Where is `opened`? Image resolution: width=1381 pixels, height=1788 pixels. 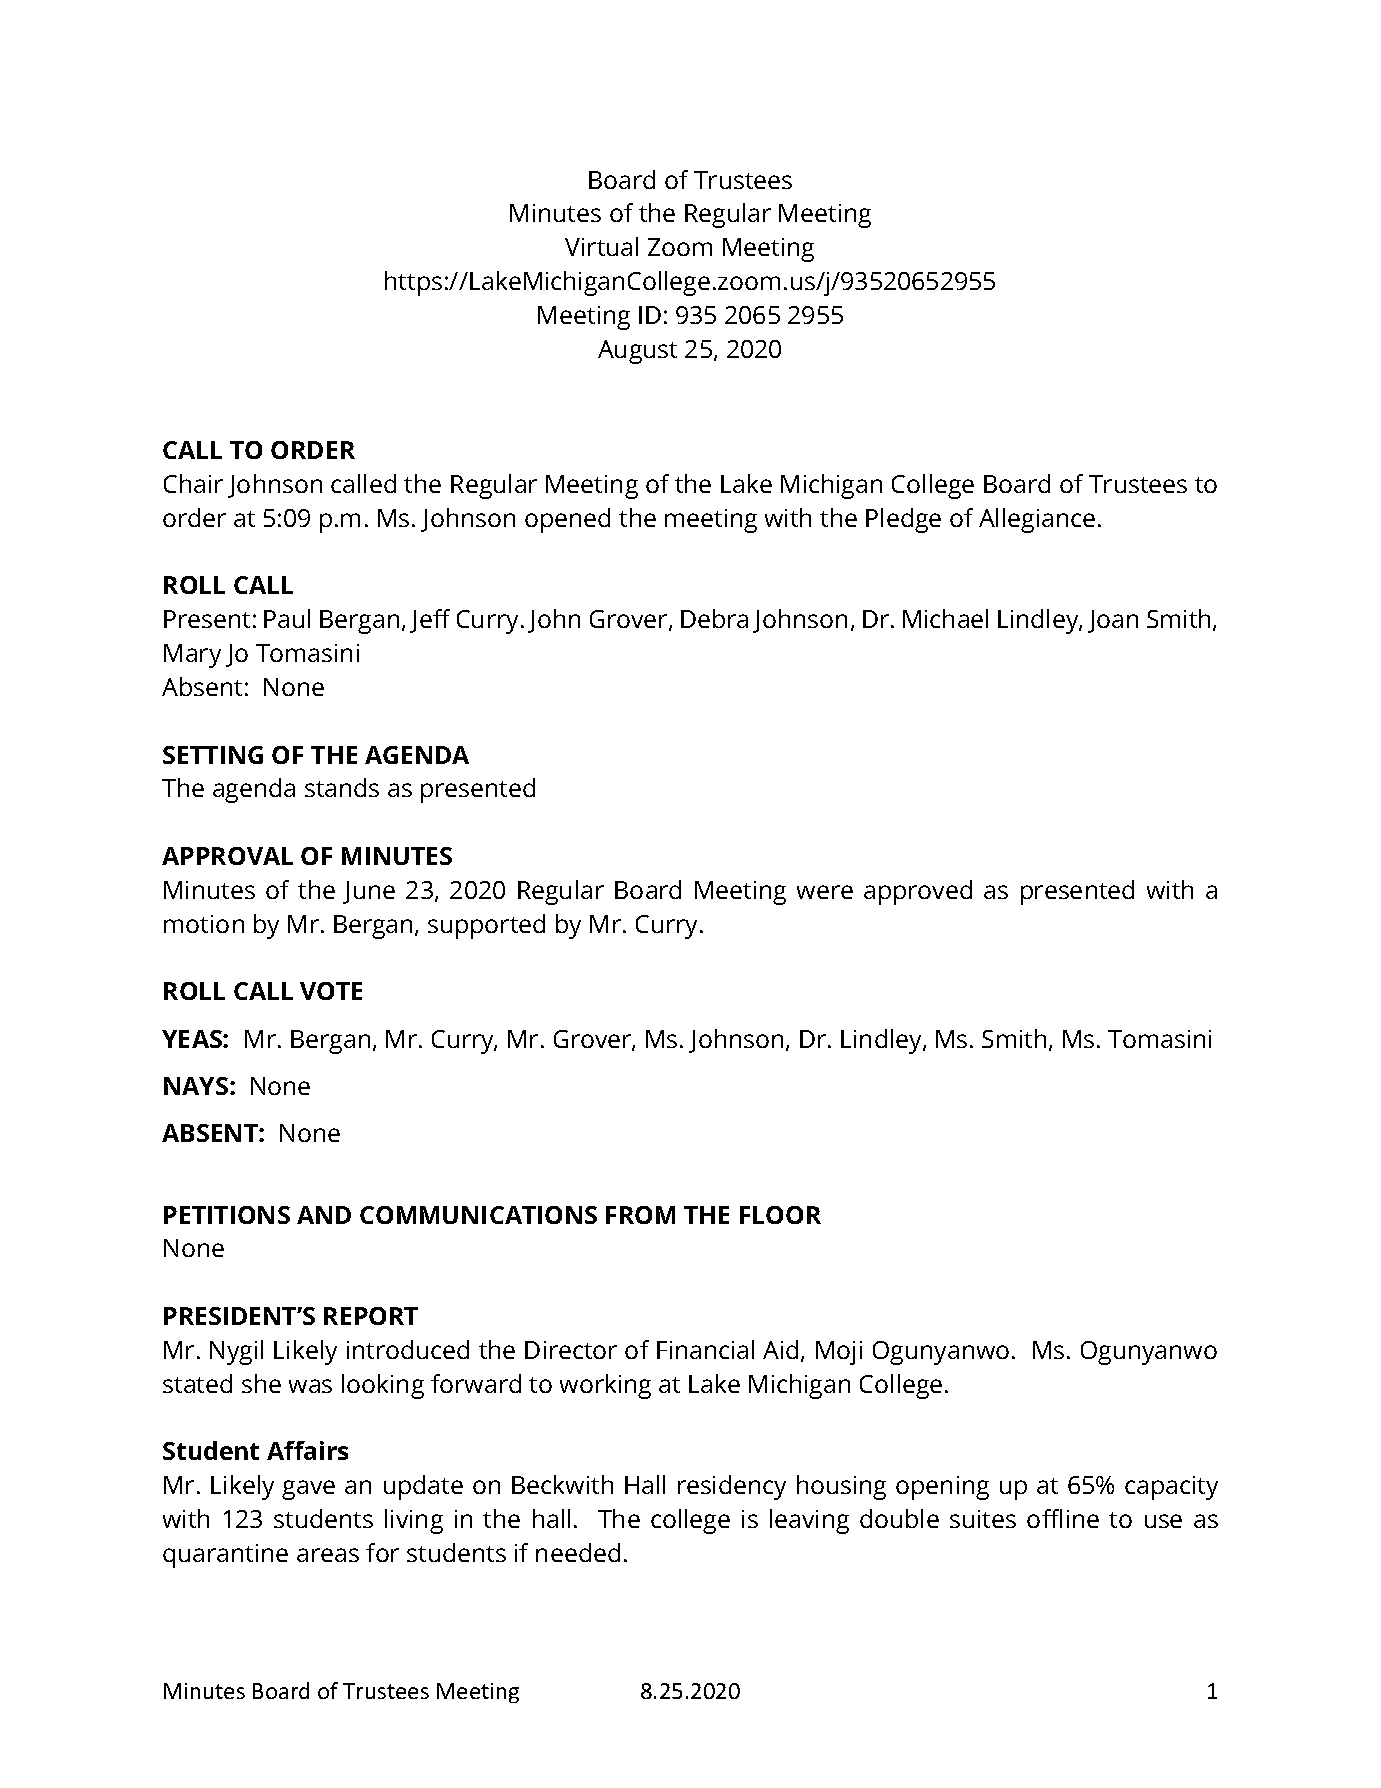
opened is located at coordinates (567, 520).
